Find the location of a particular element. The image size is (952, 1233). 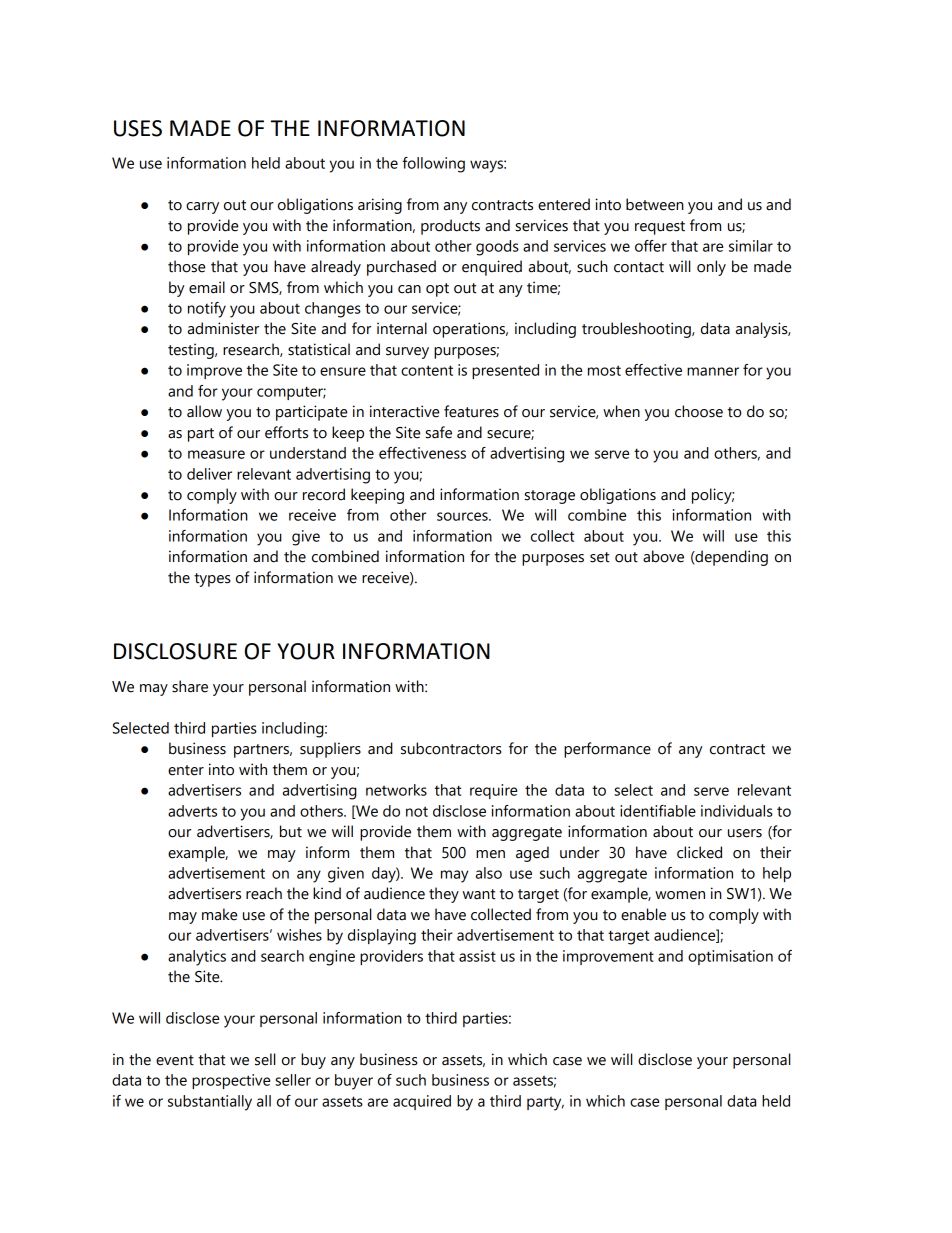

adverts is located at coordinates (192, 811).
